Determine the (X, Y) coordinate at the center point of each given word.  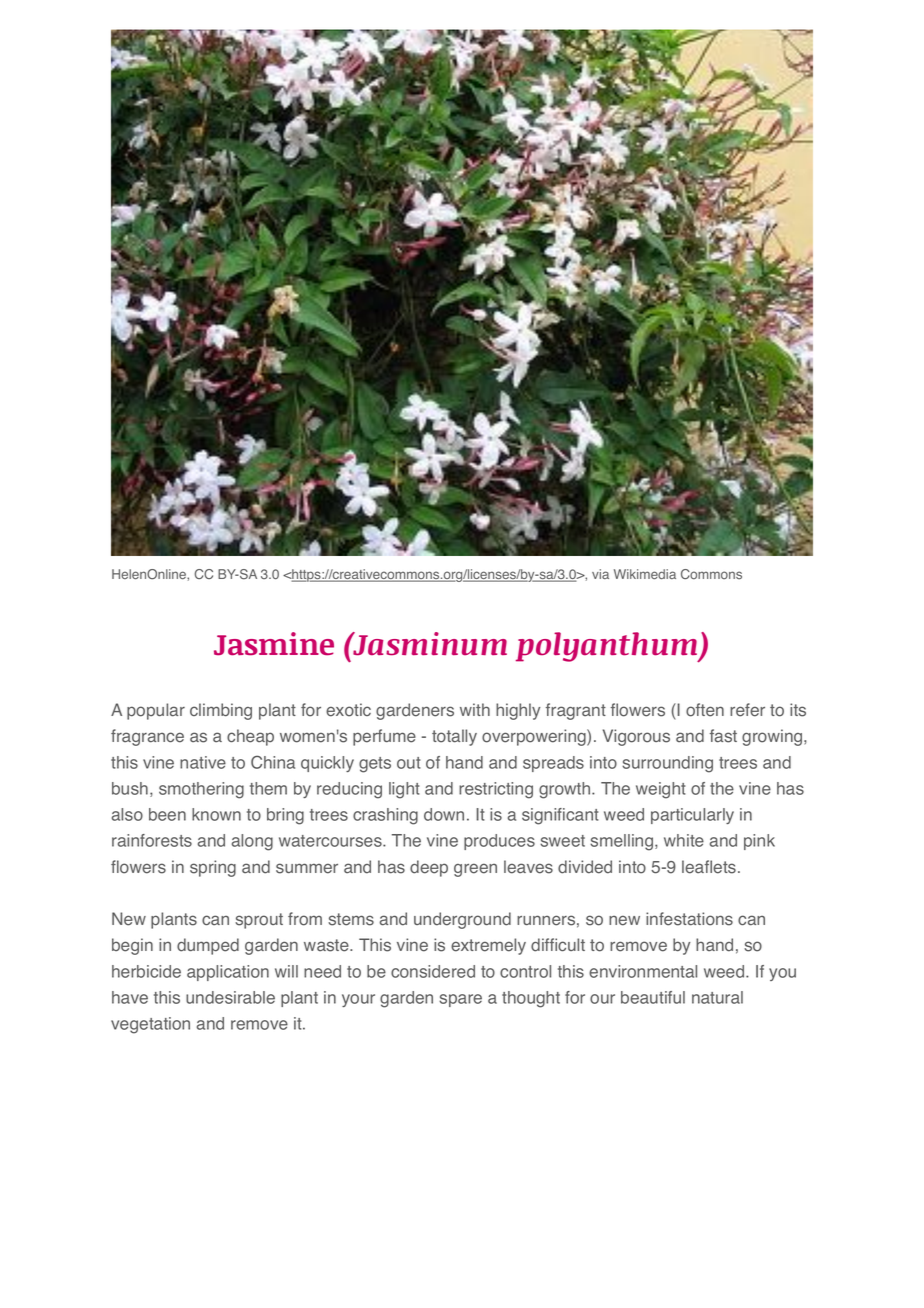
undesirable (230, 997)
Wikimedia (645, 574)
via (600, 574)
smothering (201, 790)
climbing (221, 711)
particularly (692, 816)
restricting (496, 790)
